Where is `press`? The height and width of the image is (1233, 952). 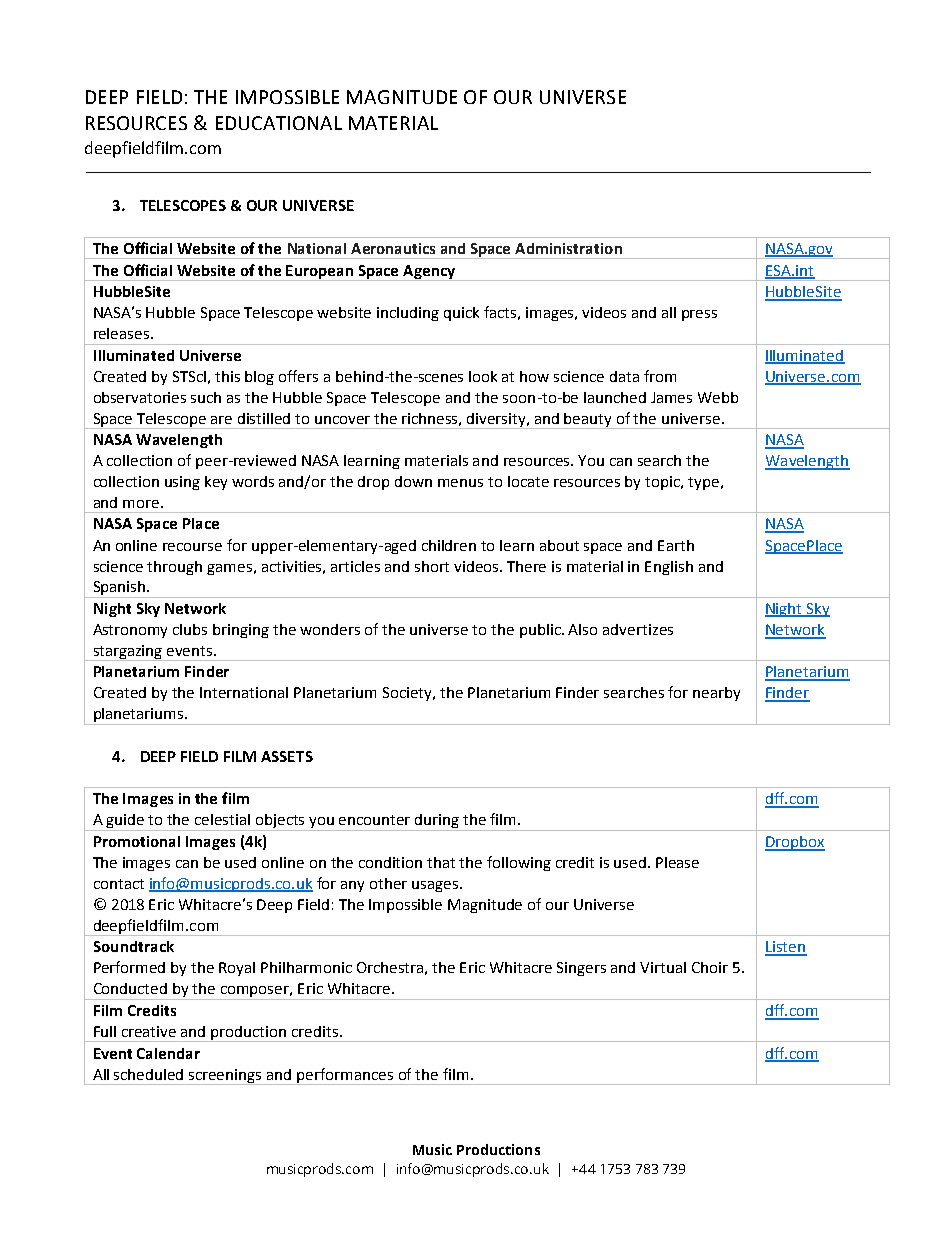 press is located at coordinates (699, 315).
